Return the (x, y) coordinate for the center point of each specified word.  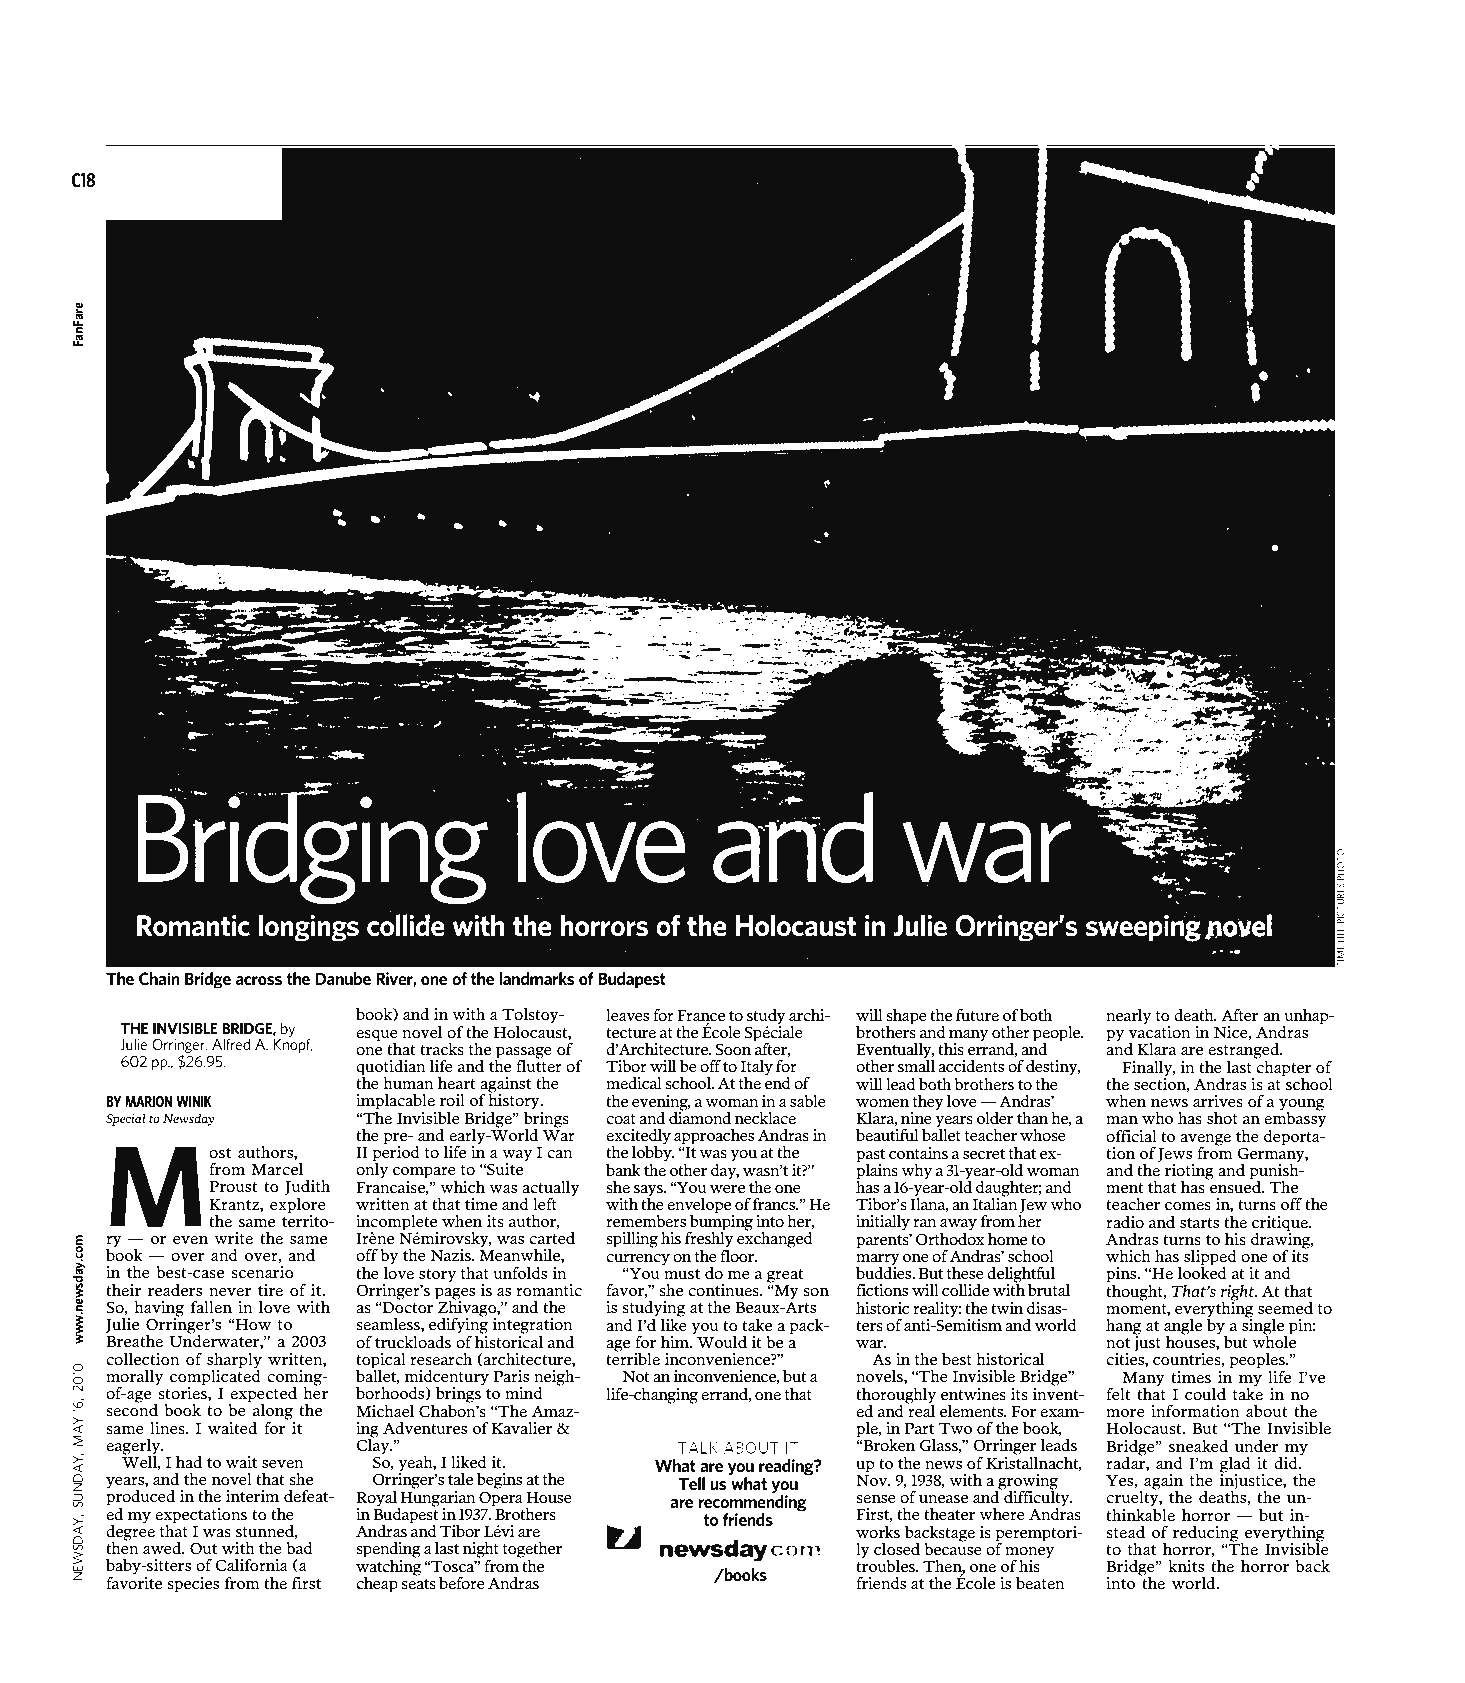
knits (1186, 1566)
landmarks (537, 978)
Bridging (312, 848)
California (251, 1565)
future (977, 1015)
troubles (887, 1564)
